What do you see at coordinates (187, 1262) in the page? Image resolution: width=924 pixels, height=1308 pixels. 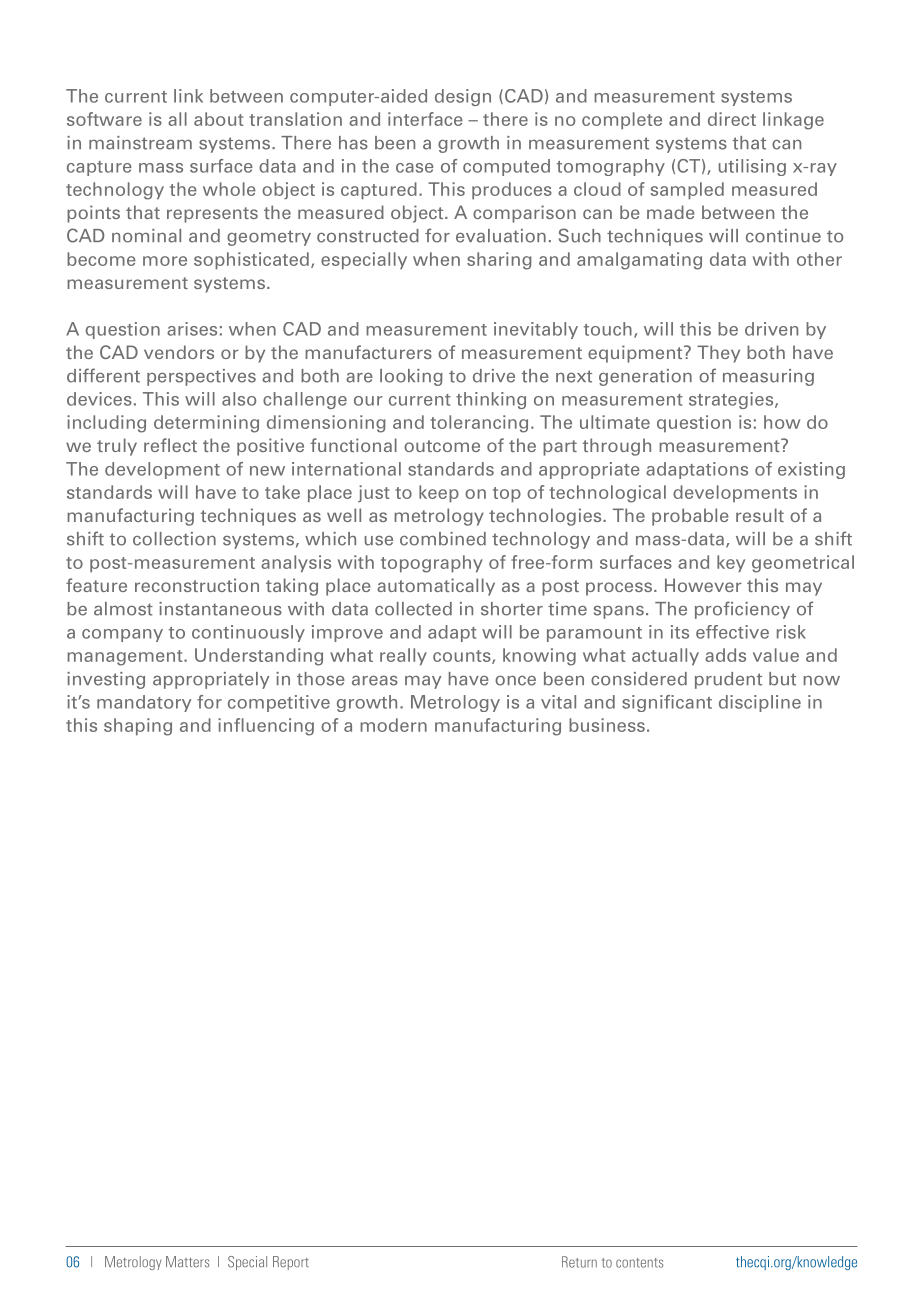 I see `Matters` at bounding box center [187, 1262].
